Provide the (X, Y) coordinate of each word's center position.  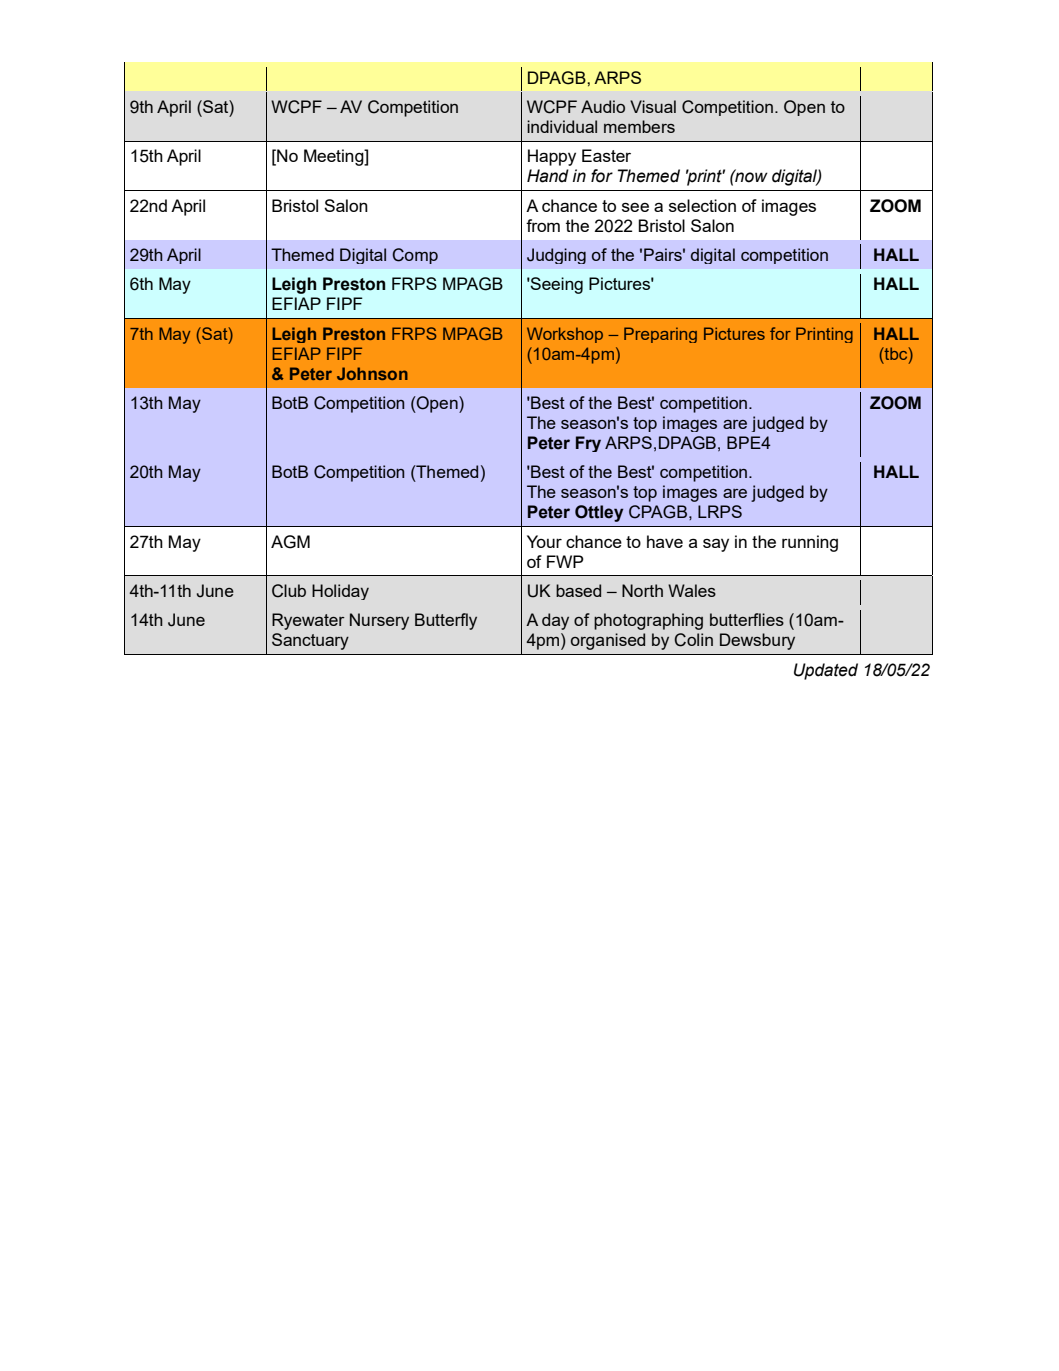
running (810, 543)
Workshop (565, 335)
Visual (653, 106)
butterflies (747, 619)
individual (562, 126)
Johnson (372, 373)
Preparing (660, 335)
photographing (648, 621)
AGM (290, 542)
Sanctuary (310, 641)
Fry (588, 444)
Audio (603, 106)
